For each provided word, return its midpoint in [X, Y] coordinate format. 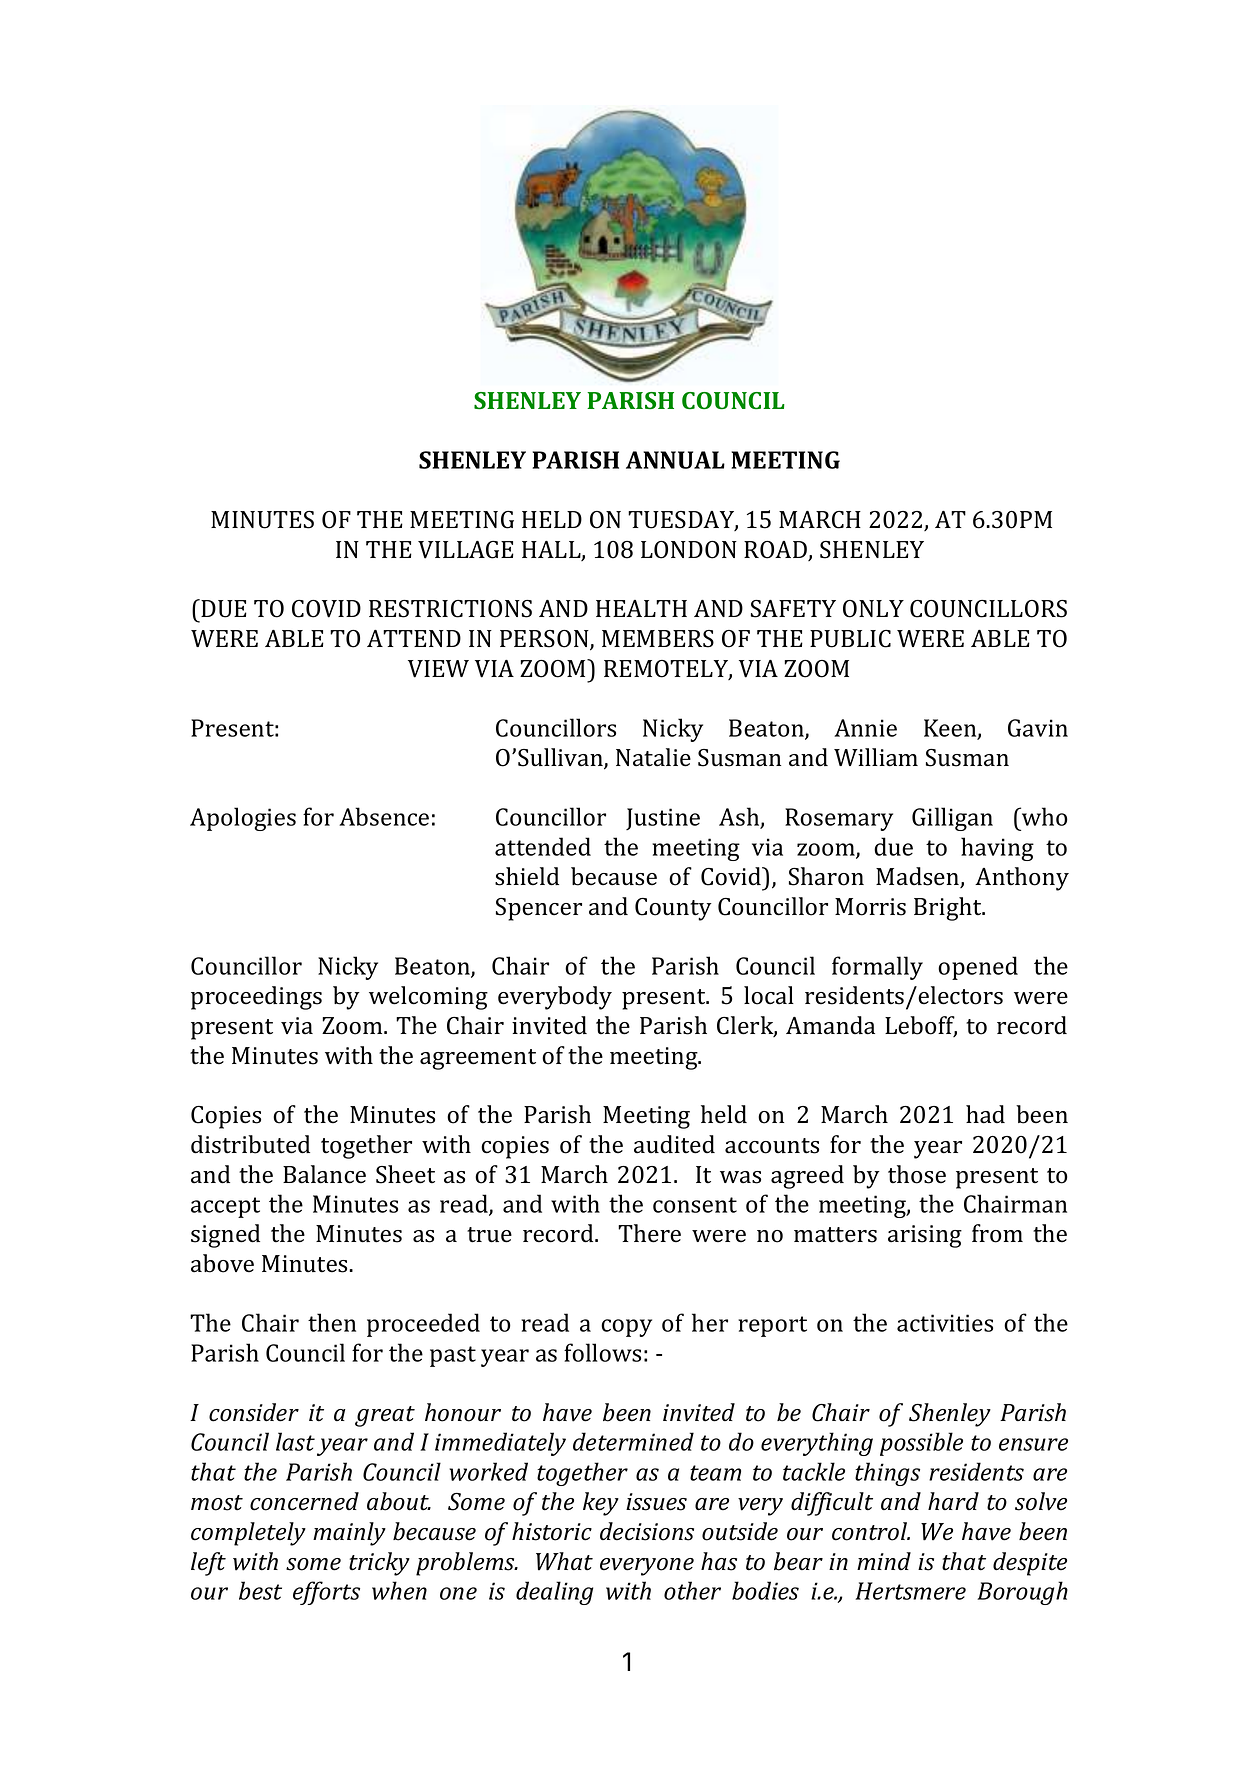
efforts [326, 1593]
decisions [647, 1531]
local [769, 995]
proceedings [256, 998]
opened [978, 968]
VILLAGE [466, 550]
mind [884, 1561]
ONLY [873, 609]
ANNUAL [675, 460]
